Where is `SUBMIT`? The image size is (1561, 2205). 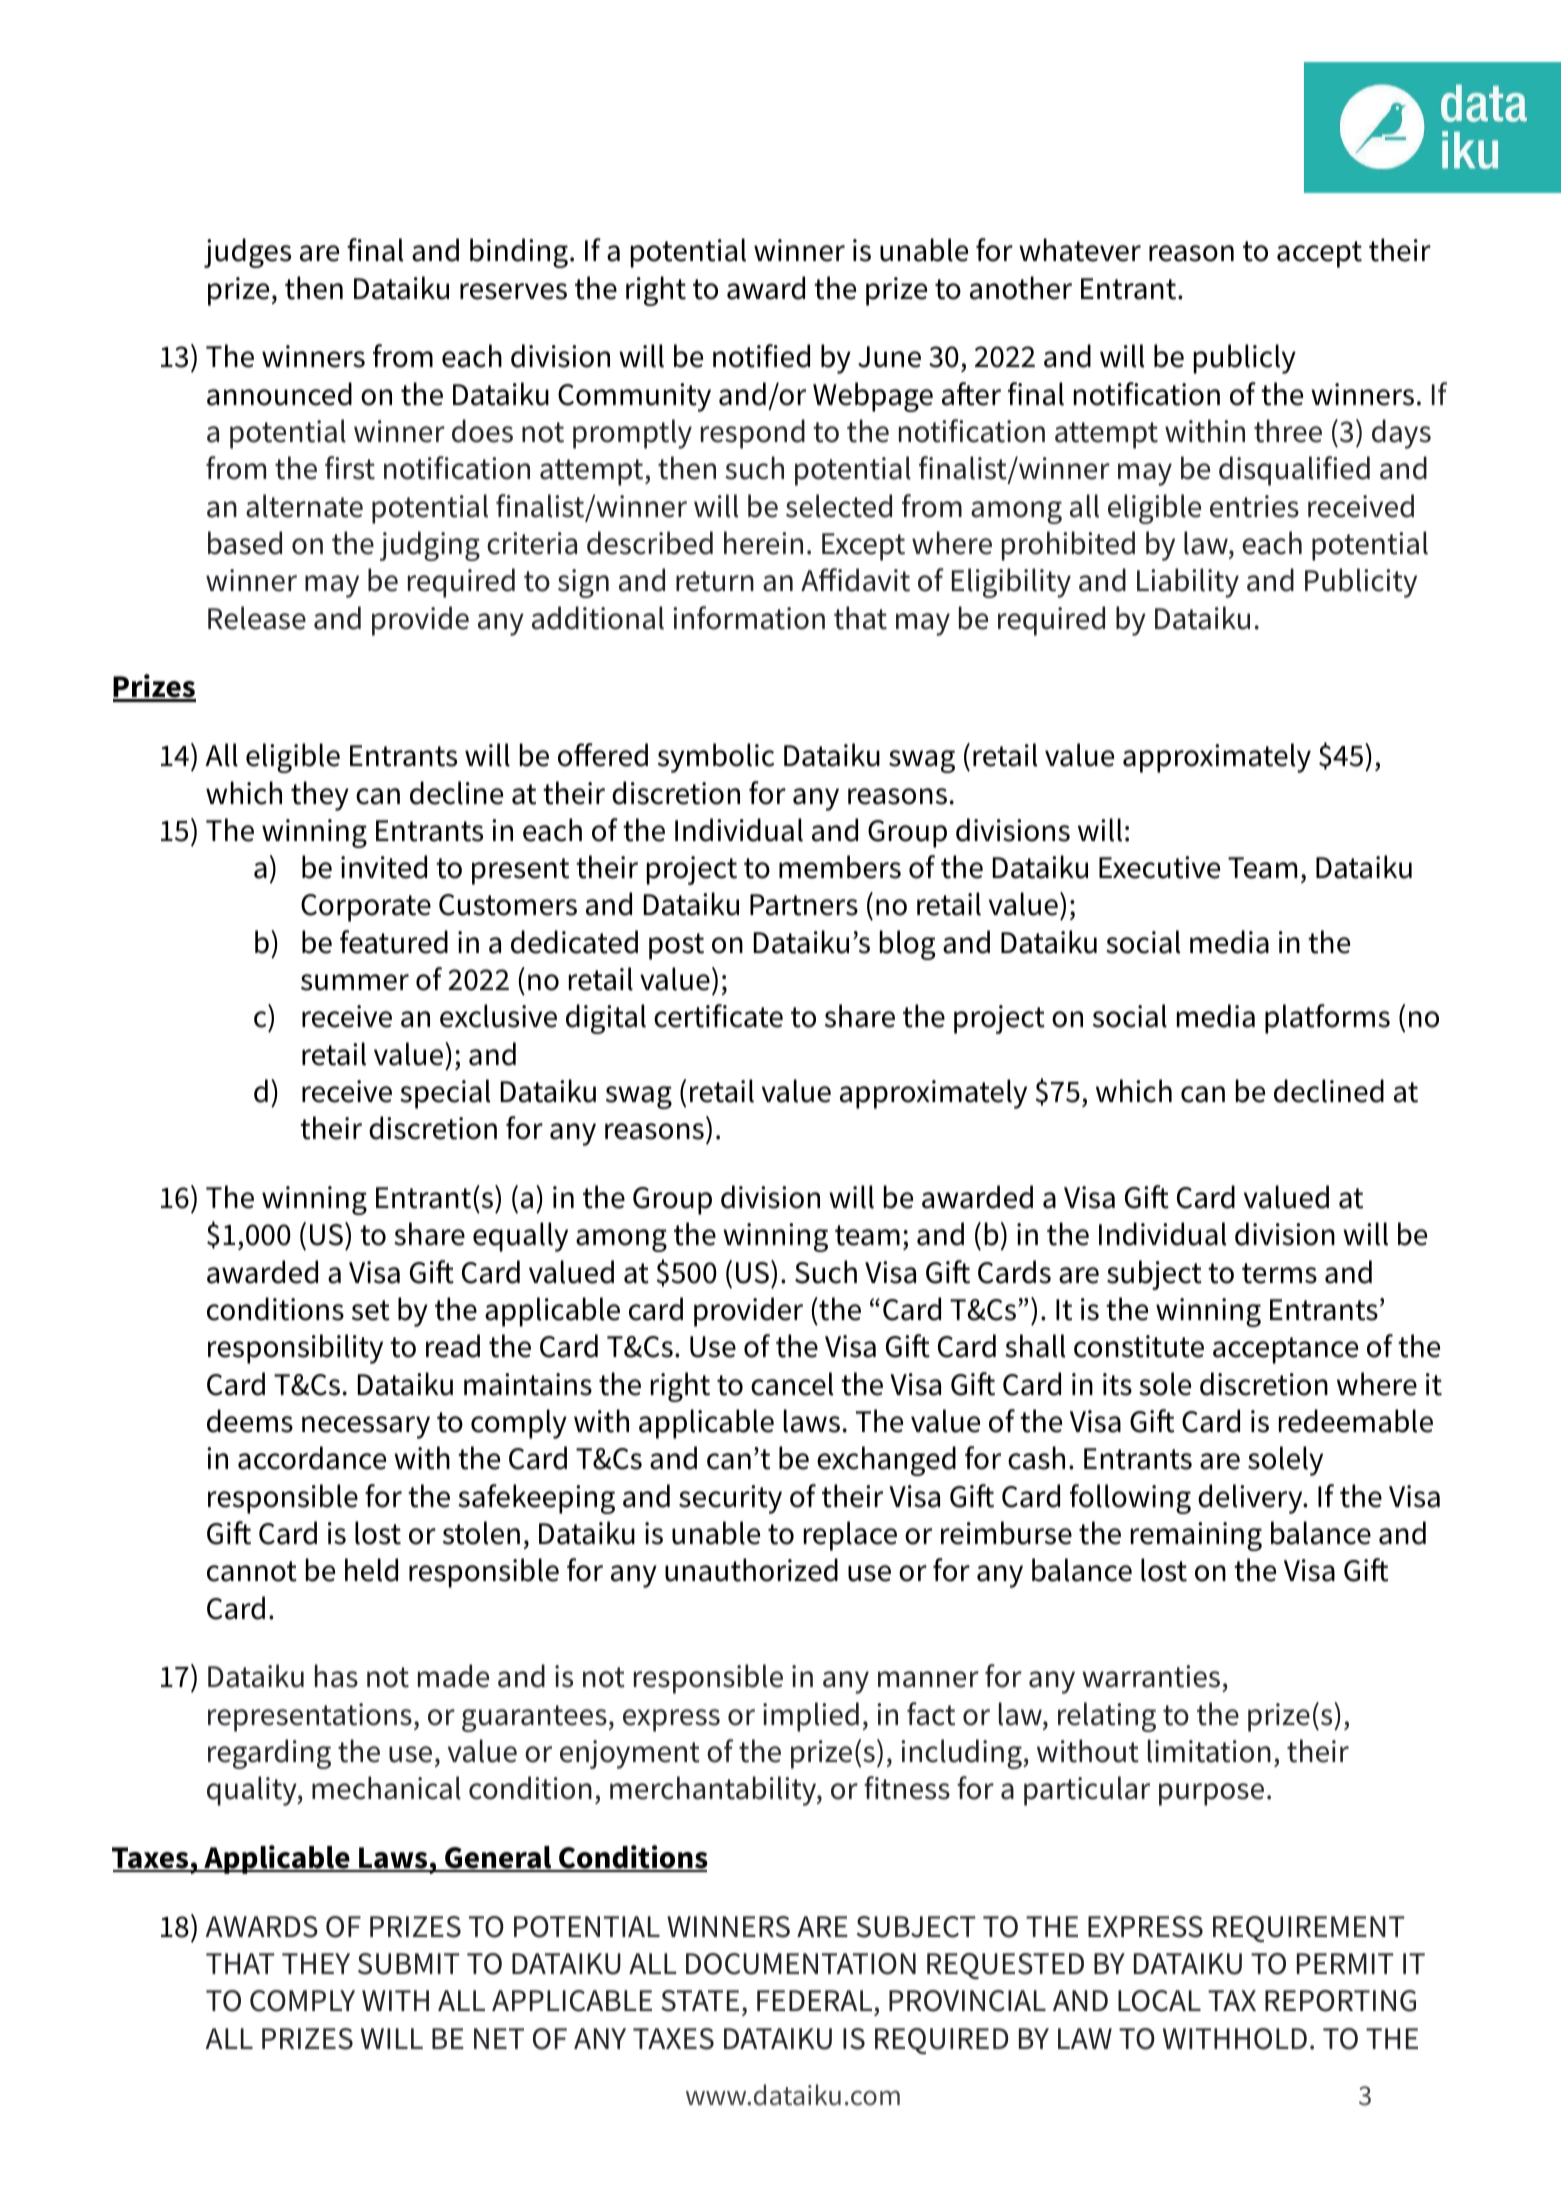 SUBMIT is located at coordinates (409, 1964).
